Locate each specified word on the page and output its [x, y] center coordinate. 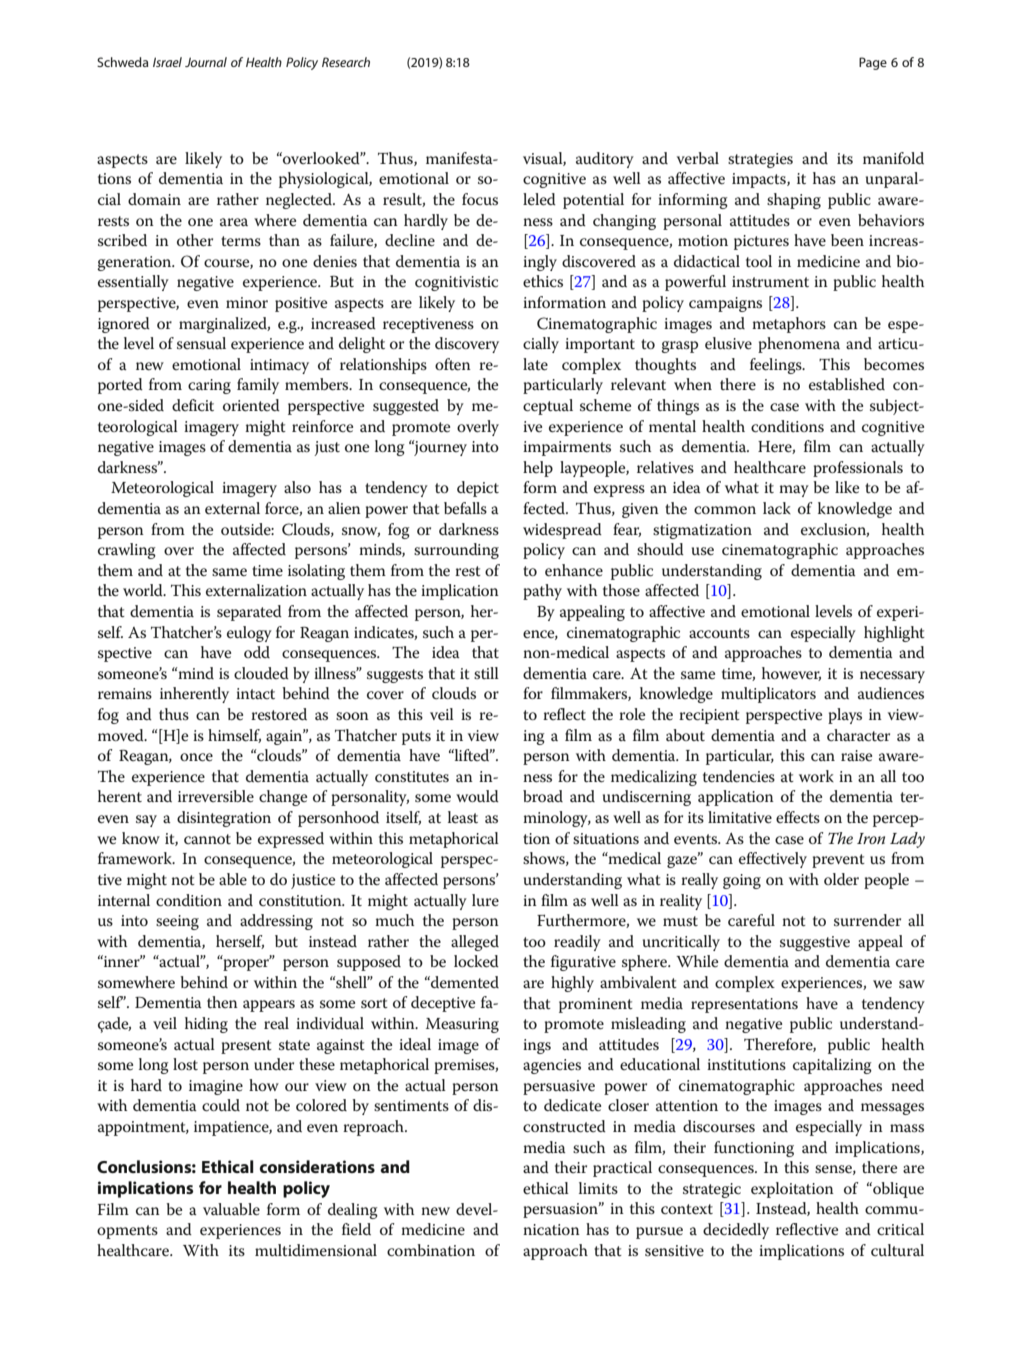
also [297, 487]
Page [873, 63]
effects [798, 817]
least [463, 817]
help [538, 469]
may [794, 491]
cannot [207, 839]
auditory [605, 160]
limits [598, 1188]
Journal [206, 62]
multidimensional [316, 1250]
